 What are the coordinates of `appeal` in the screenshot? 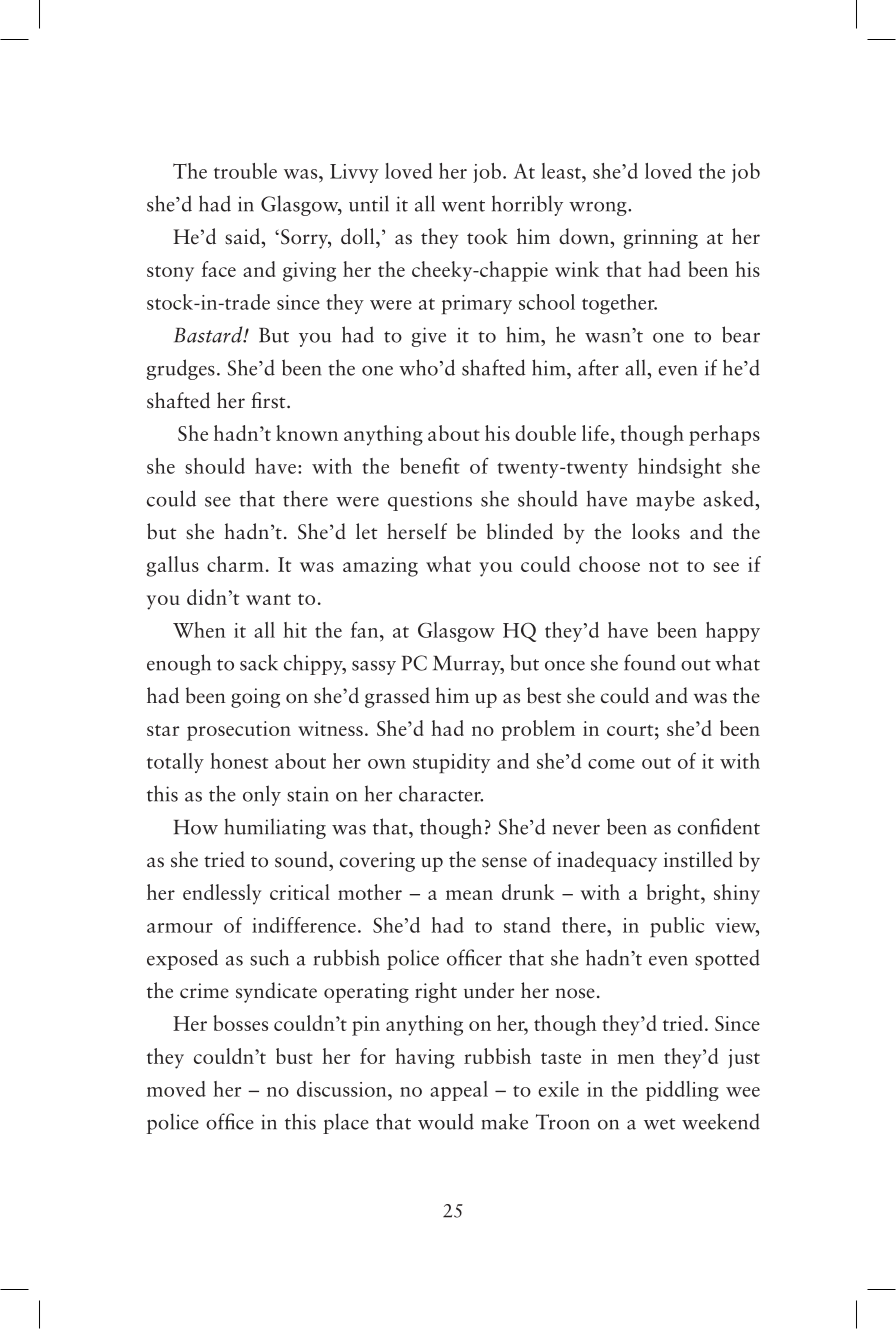 It's located at (459, 1091).
